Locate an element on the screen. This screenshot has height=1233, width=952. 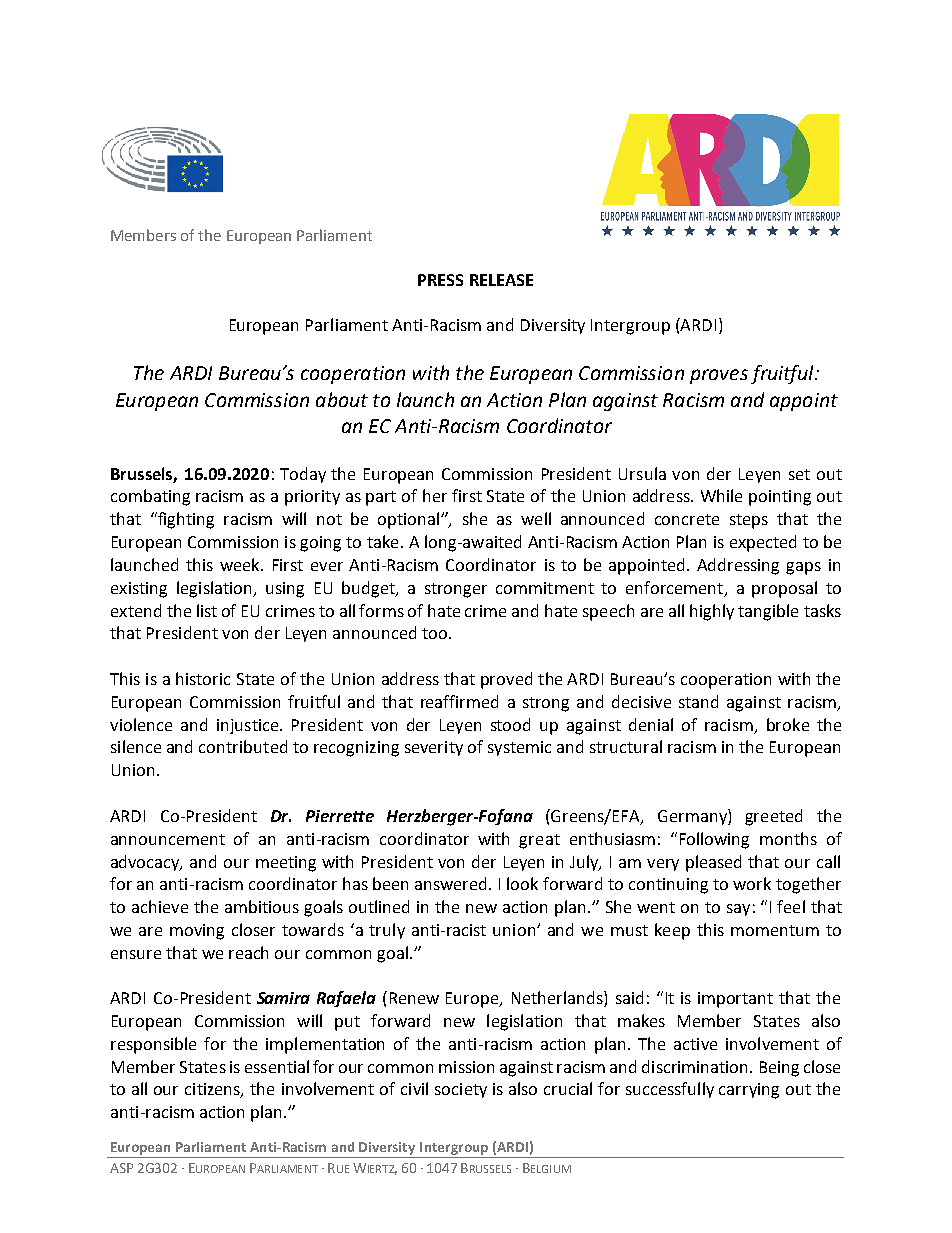
ASP is located at coordinates (121, 1168).
